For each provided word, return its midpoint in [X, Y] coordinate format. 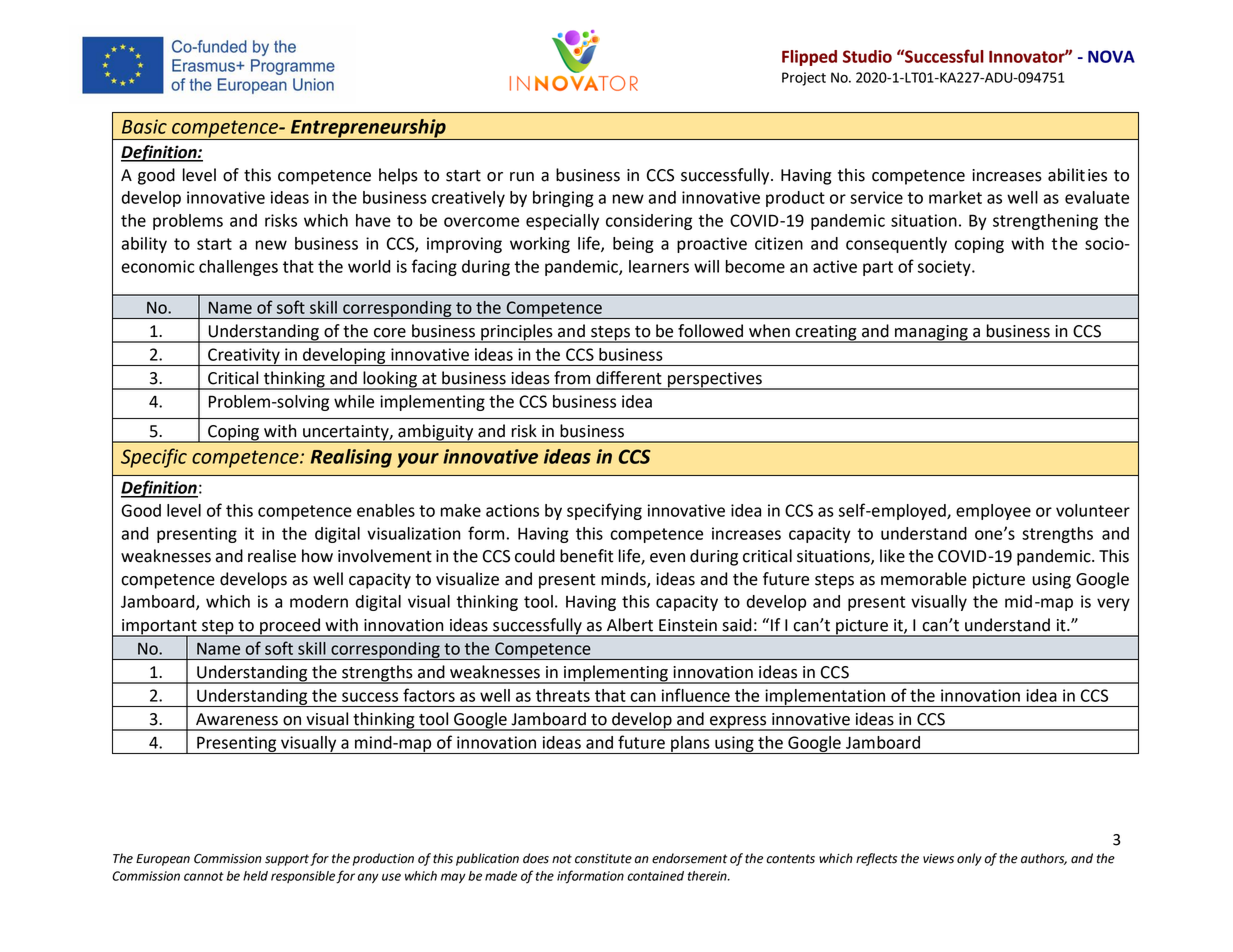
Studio [867, 56]
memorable [924, 579]
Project [804, 79]
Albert [630, 625]
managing [931, 334]
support [287, 860]
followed [710, 331]
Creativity [244, 357]
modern [319, 601]
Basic [144, 126]
